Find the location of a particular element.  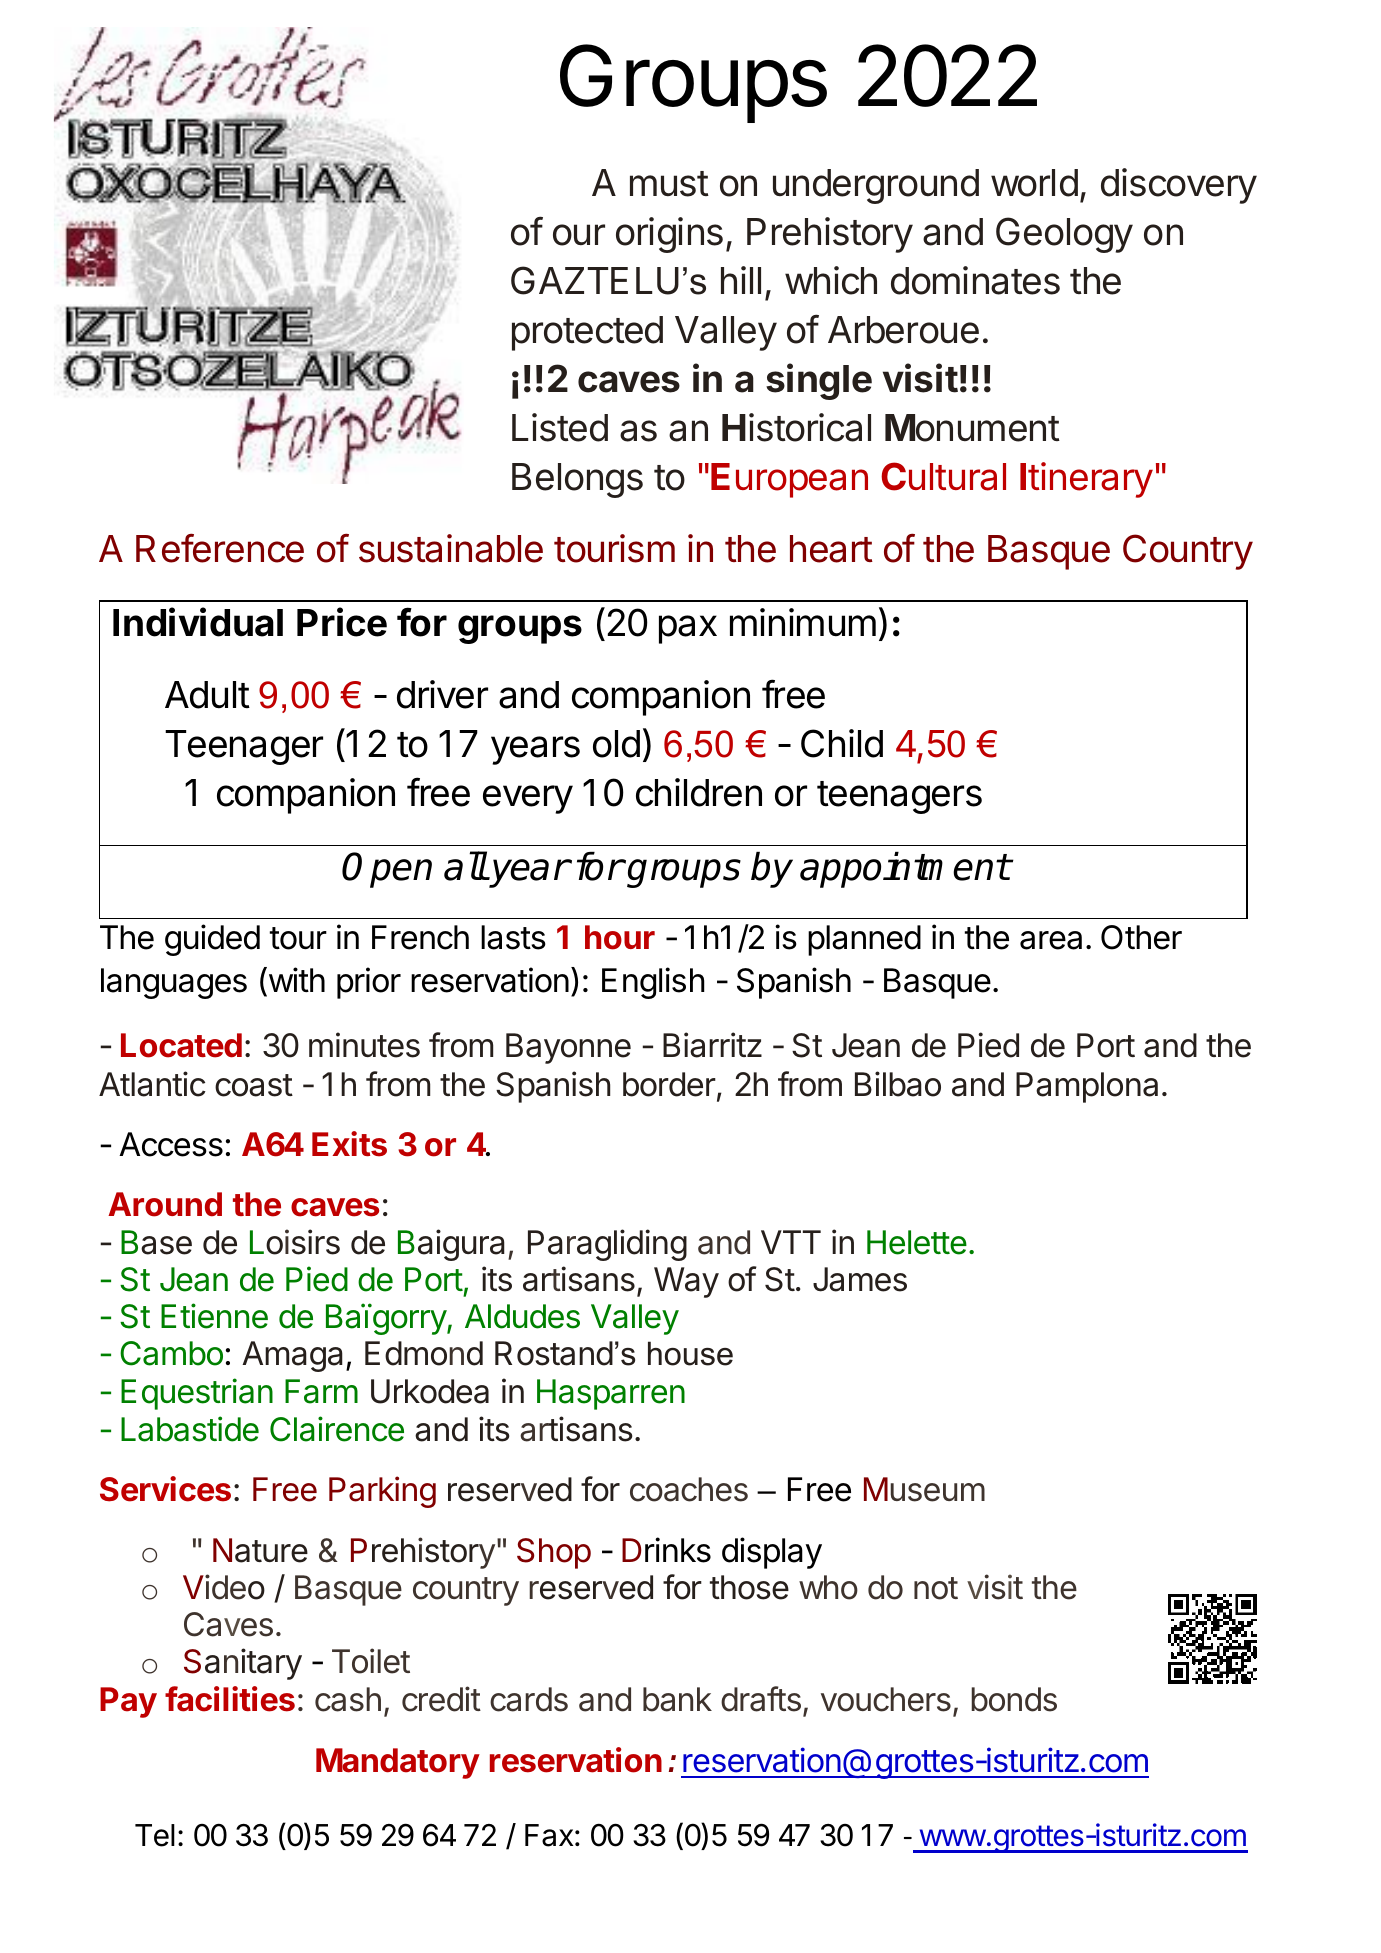

protected is located at coordinates (587, 333).
